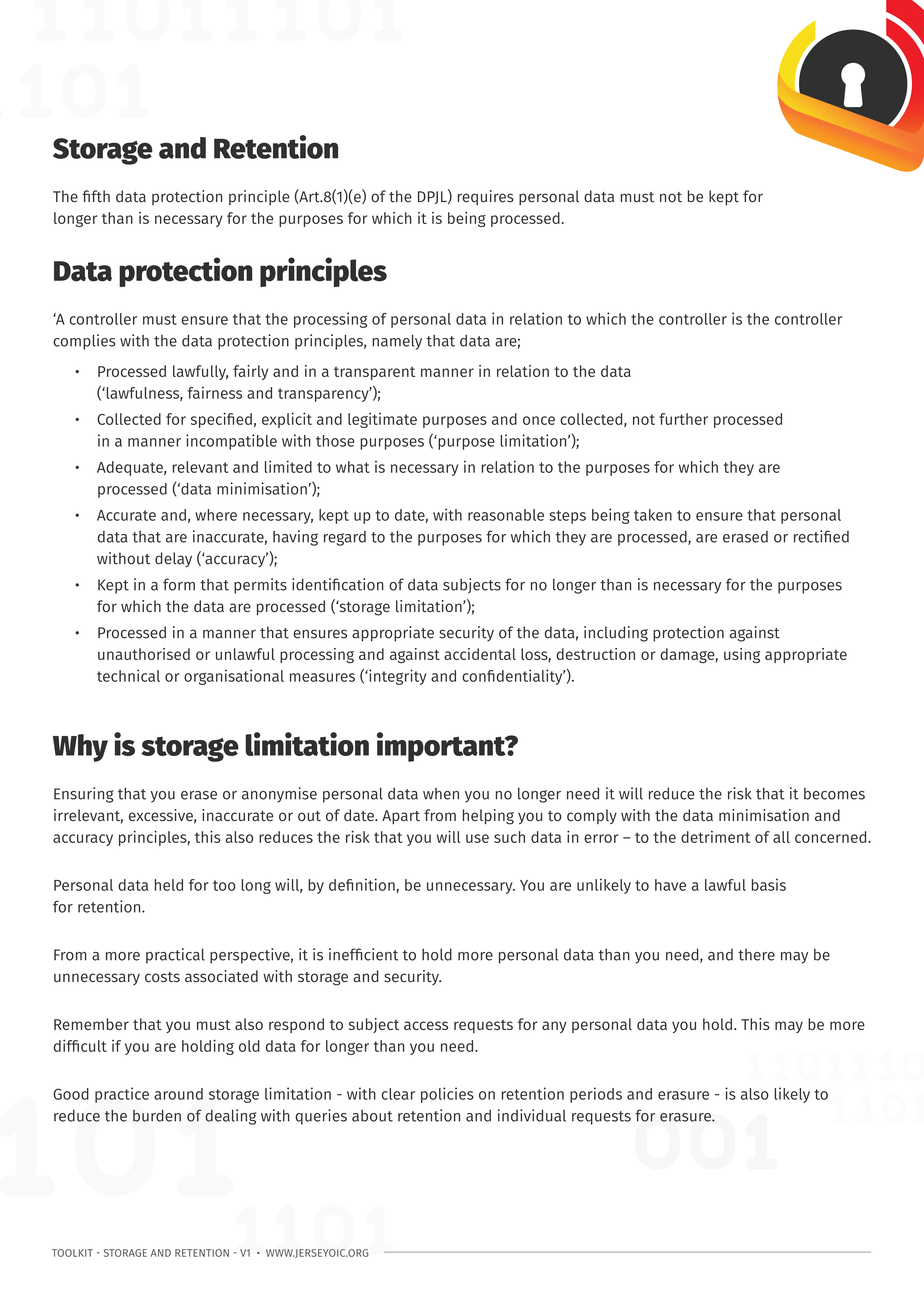 This page has height=1308, width=924. What do you see at coordinates (653, 515) in the page?
I see `taken` at bounding box center [653, 515].
